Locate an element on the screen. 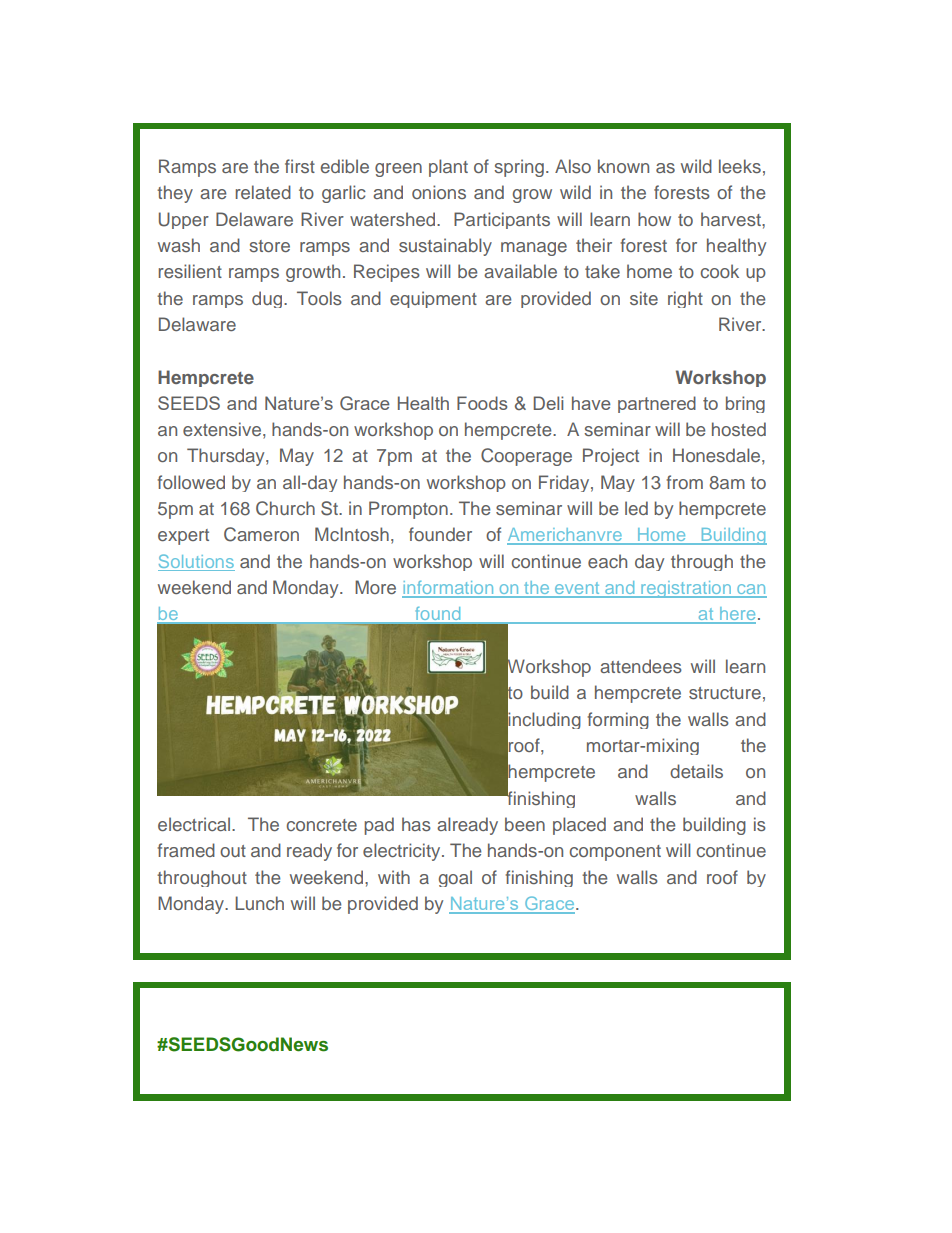 The height and width of the screenshot is (1233, 952). related is located at coordinates (263, 192).
